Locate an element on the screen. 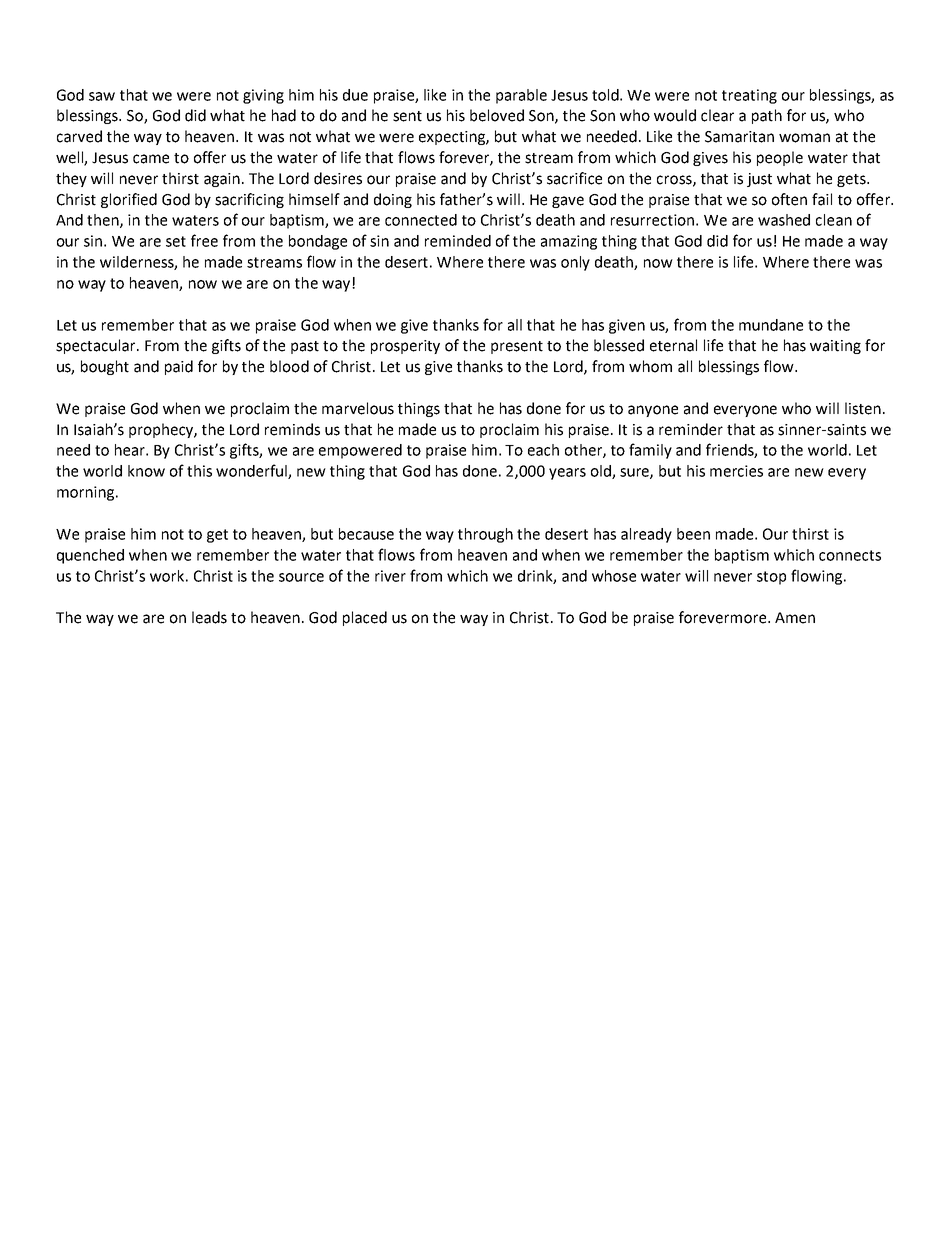  beloved is located at coordinates (497, 115).
